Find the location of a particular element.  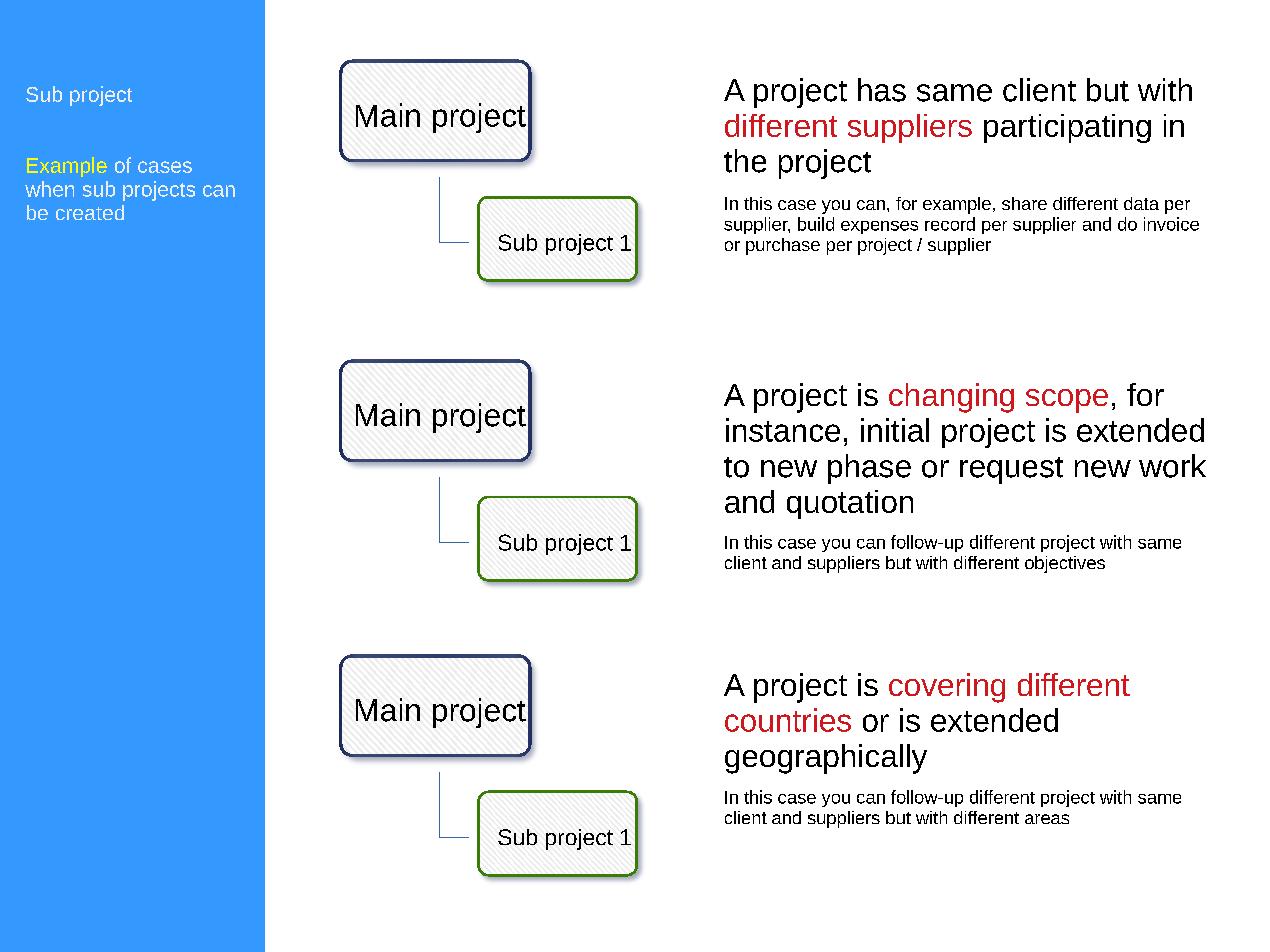

objectives is located at coordinates (1065, 564).
